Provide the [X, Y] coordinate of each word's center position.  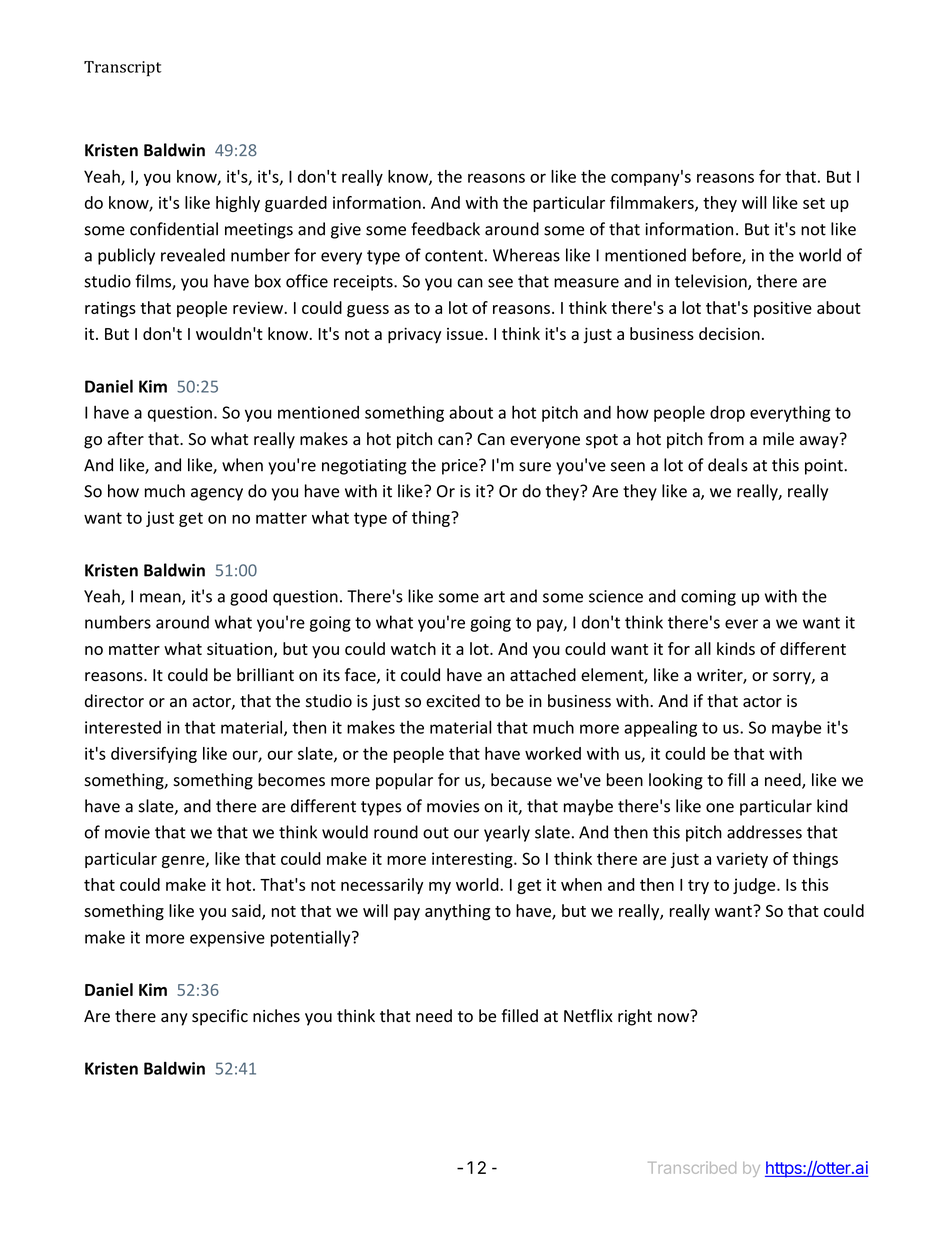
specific [220, 1017]
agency [217, 494]
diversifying [154, 755]
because [521, 780]
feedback [445, 229]
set [814, 203]
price [461, 467]
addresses [764, 832]
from [726, 438]
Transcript [122, 68]
